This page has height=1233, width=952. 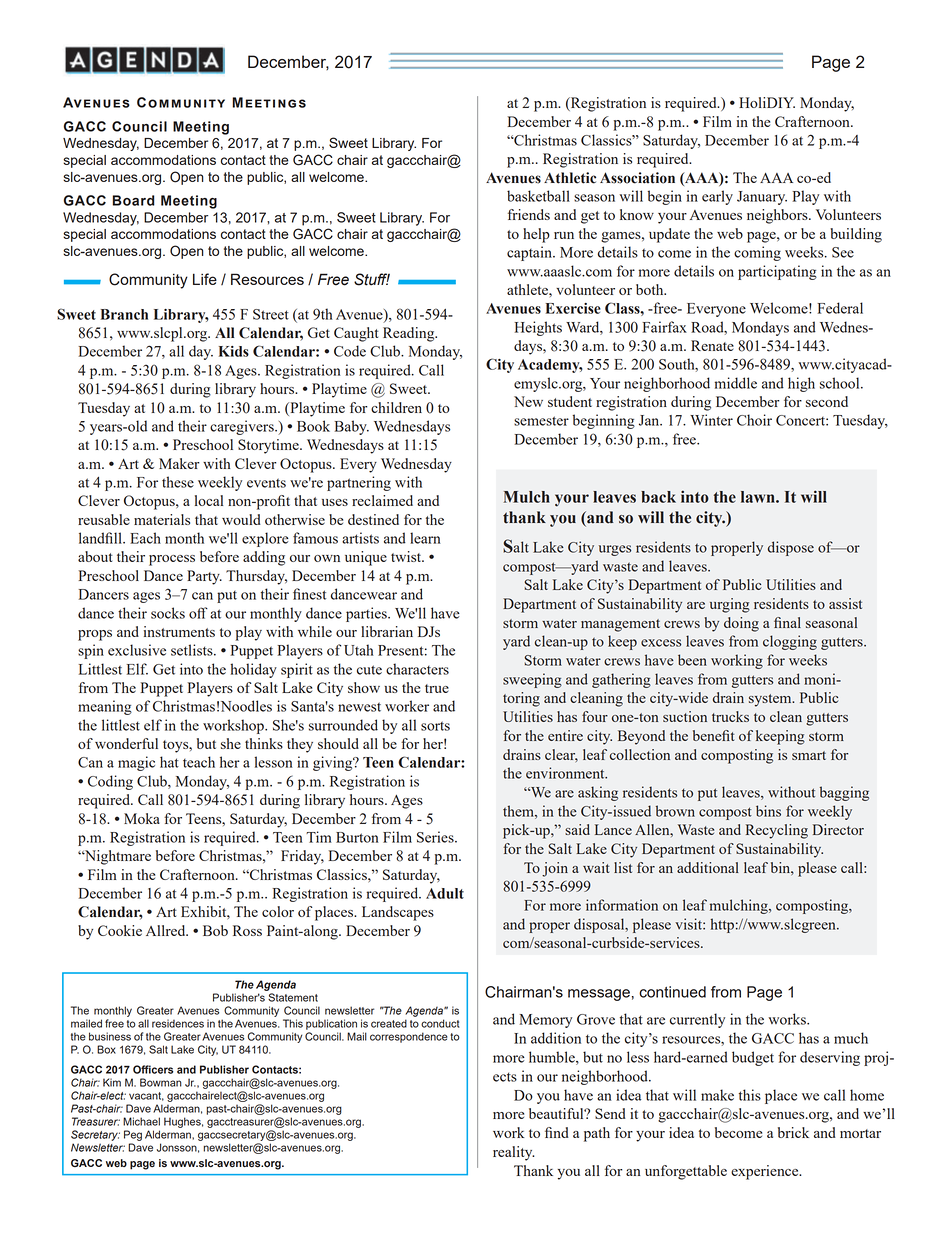 What do you see at coordinates (407, 556) in the page?
I see `twist` at bounding box center [407, 556].
